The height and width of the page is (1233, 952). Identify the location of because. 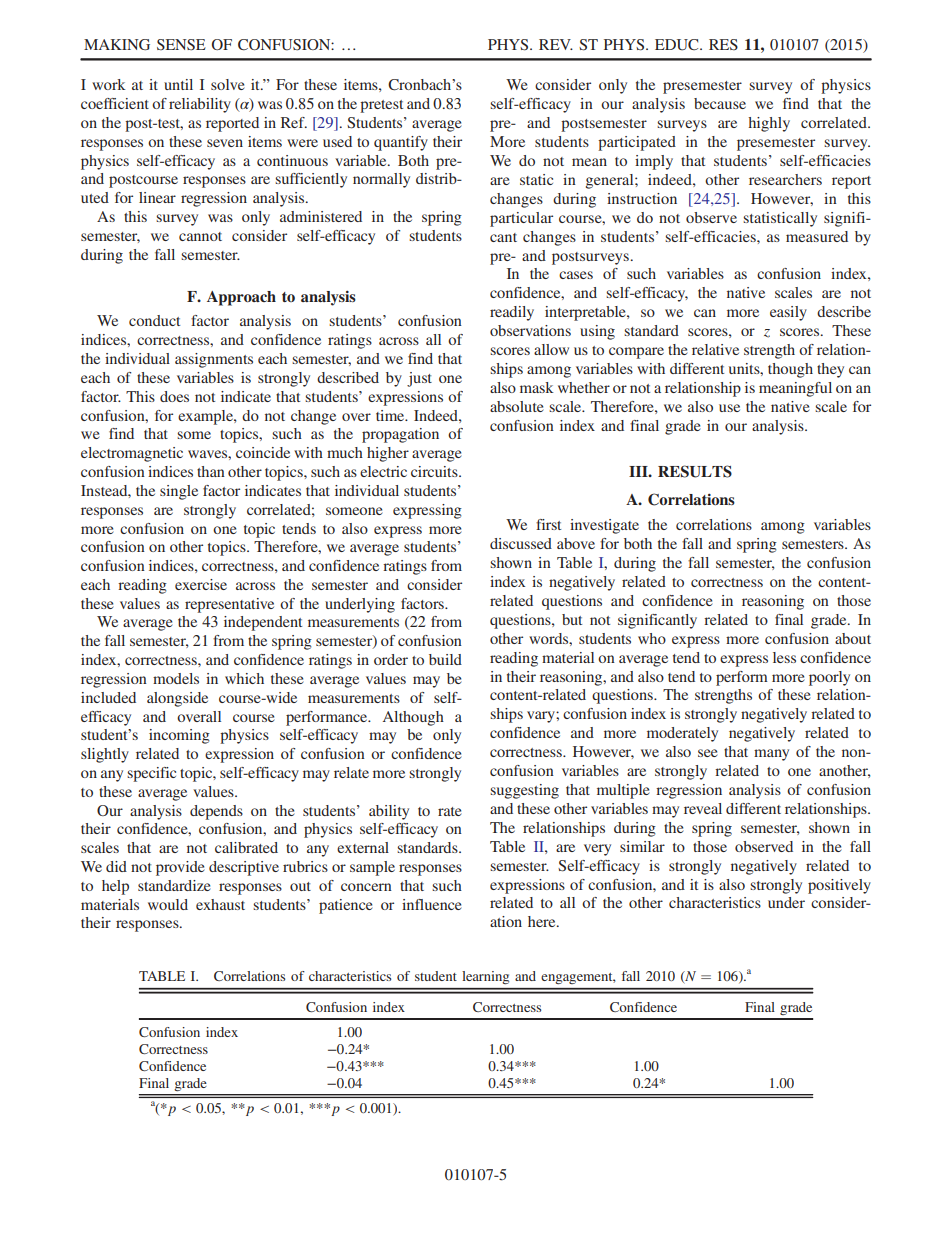
(720, 103).
